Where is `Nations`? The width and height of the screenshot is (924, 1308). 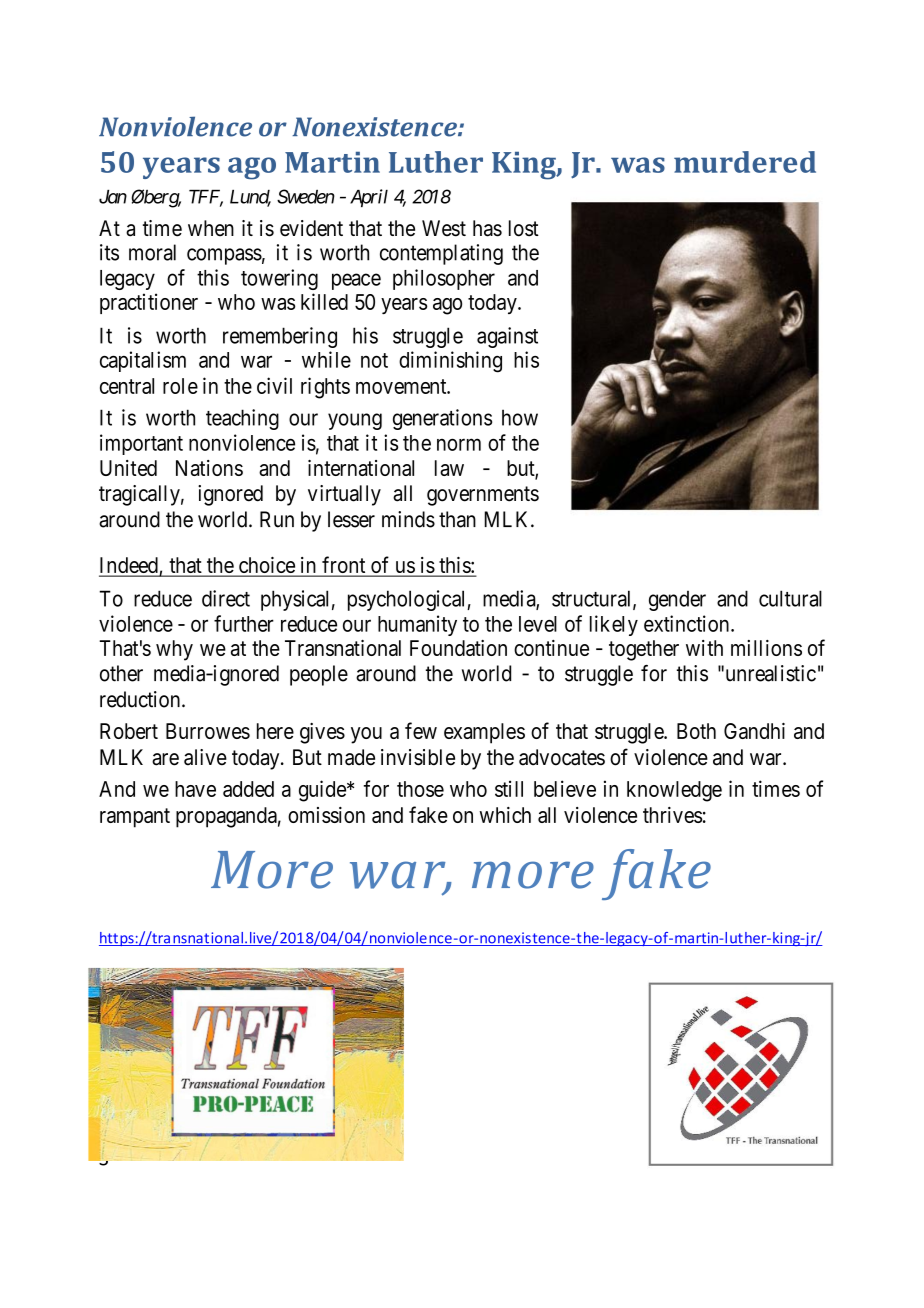 Nations is located at coordinates (209, 468).
